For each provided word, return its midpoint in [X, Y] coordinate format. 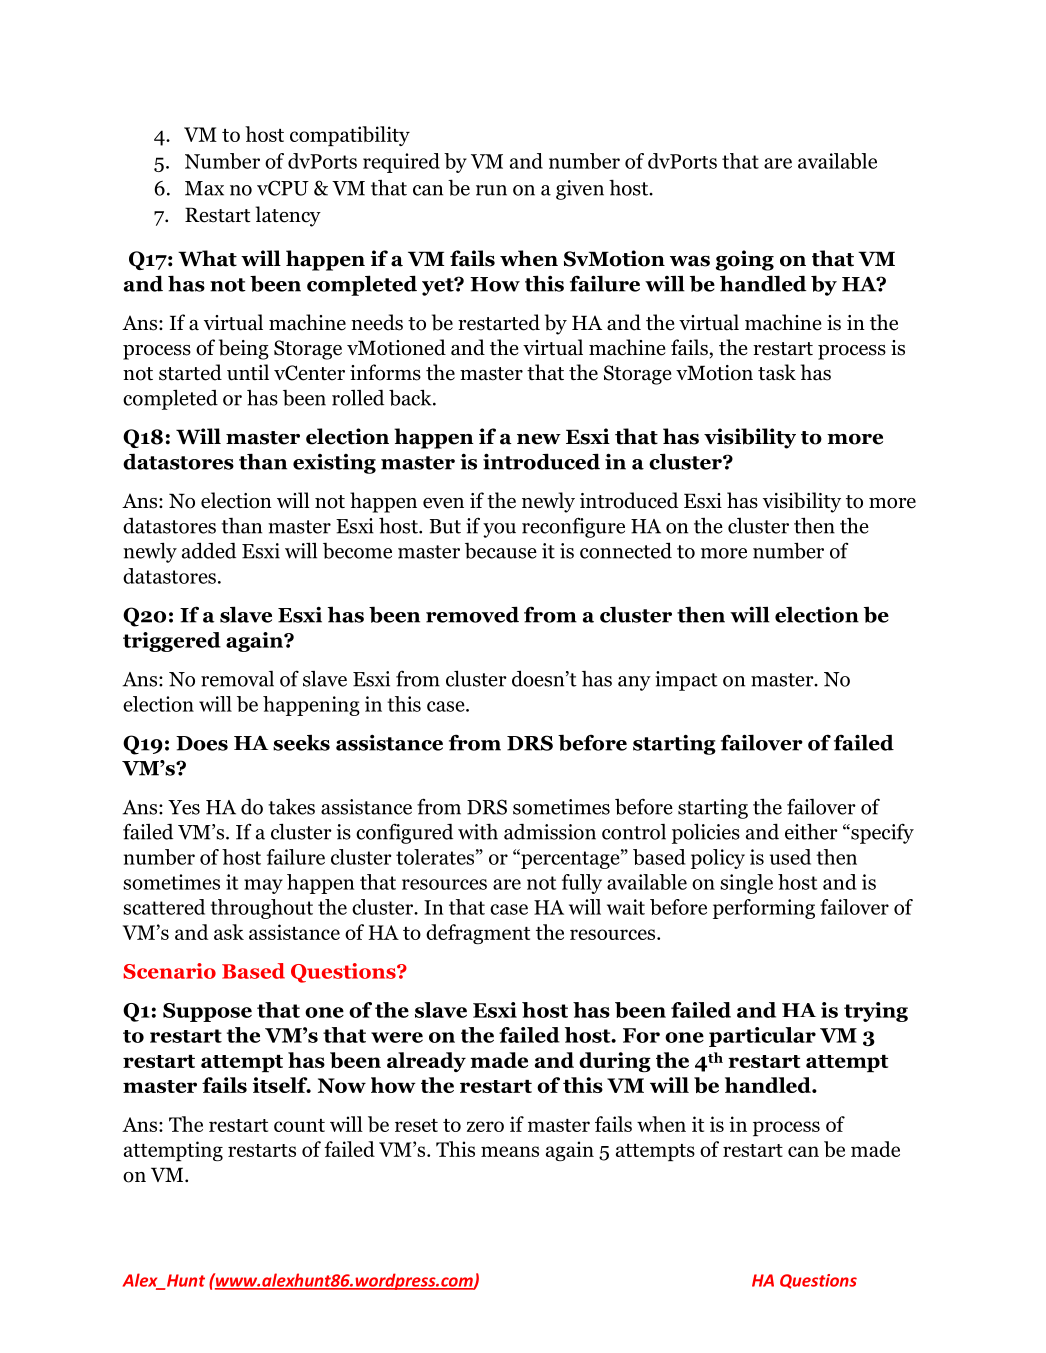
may [263, 886]
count [299, 1125]
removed [472, 614]
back [411, 397]
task [777, 372]
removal [237, 679]
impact [686, 681]
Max [204, 188]
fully [582, 884]
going [745, 260]
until [248, 372]
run [491, 190]
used [790, 857]
